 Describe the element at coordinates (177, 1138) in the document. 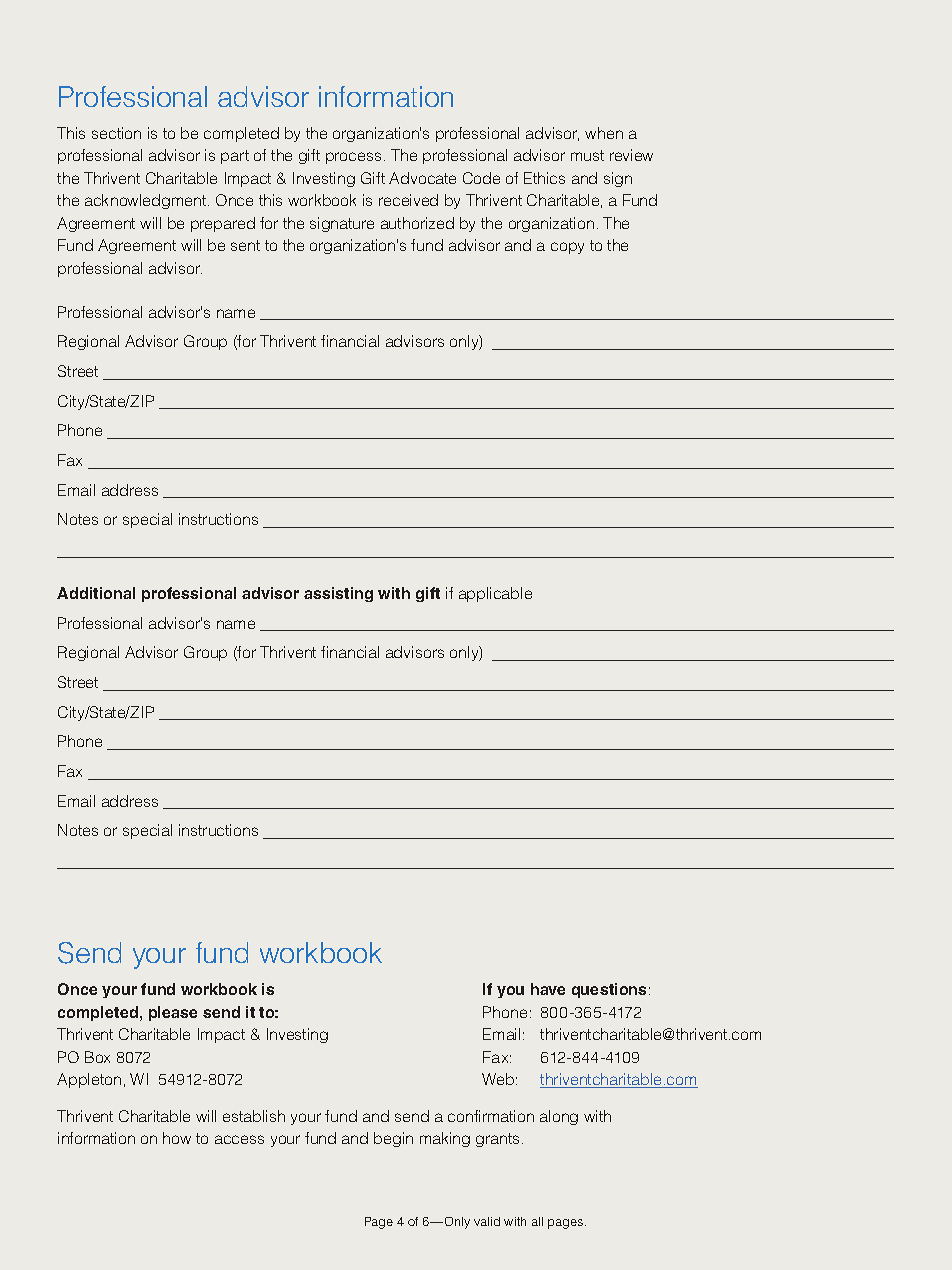

I see `how` at that location.
